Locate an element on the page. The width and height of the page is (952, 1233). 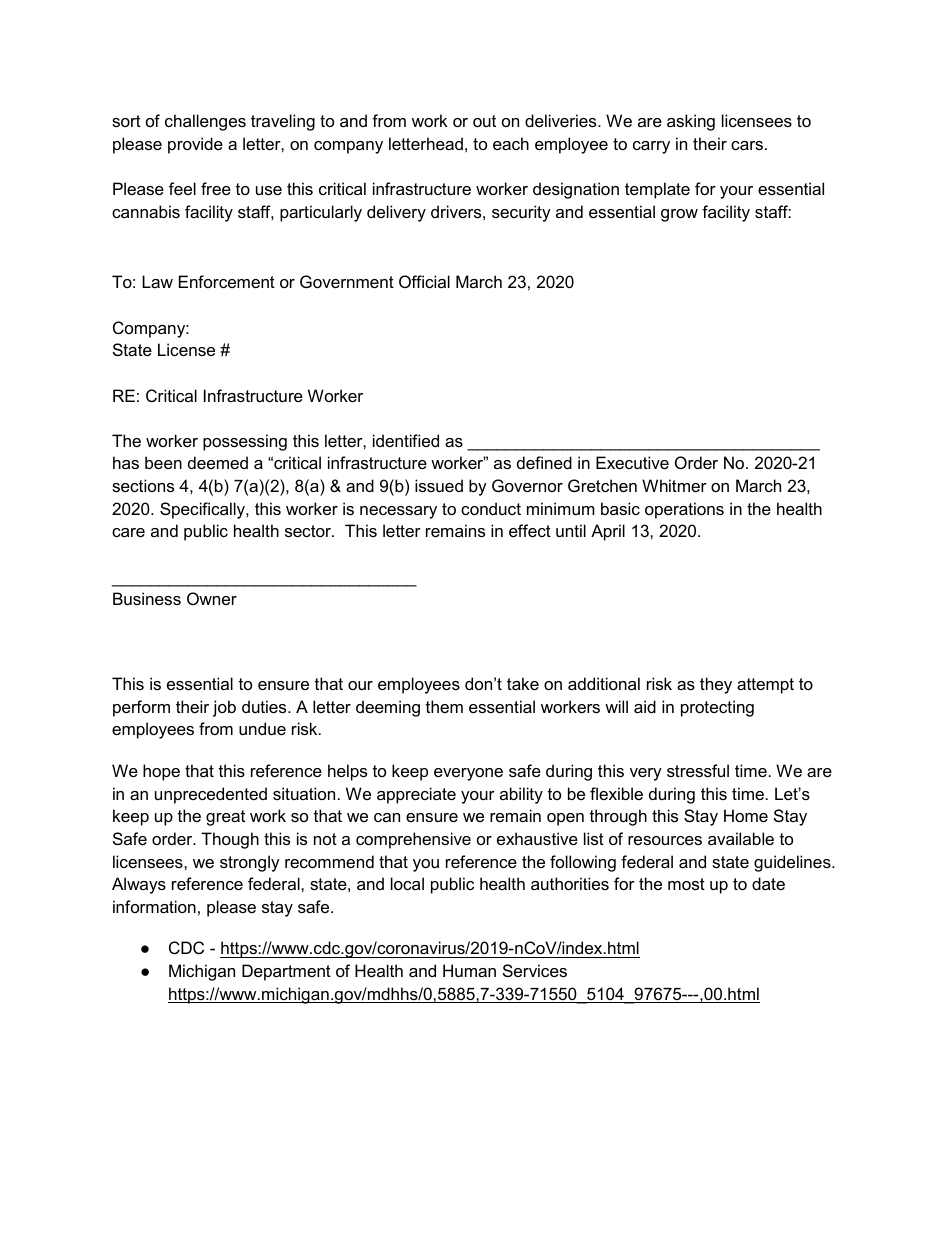
identified is located at coordinates (406, 440).
